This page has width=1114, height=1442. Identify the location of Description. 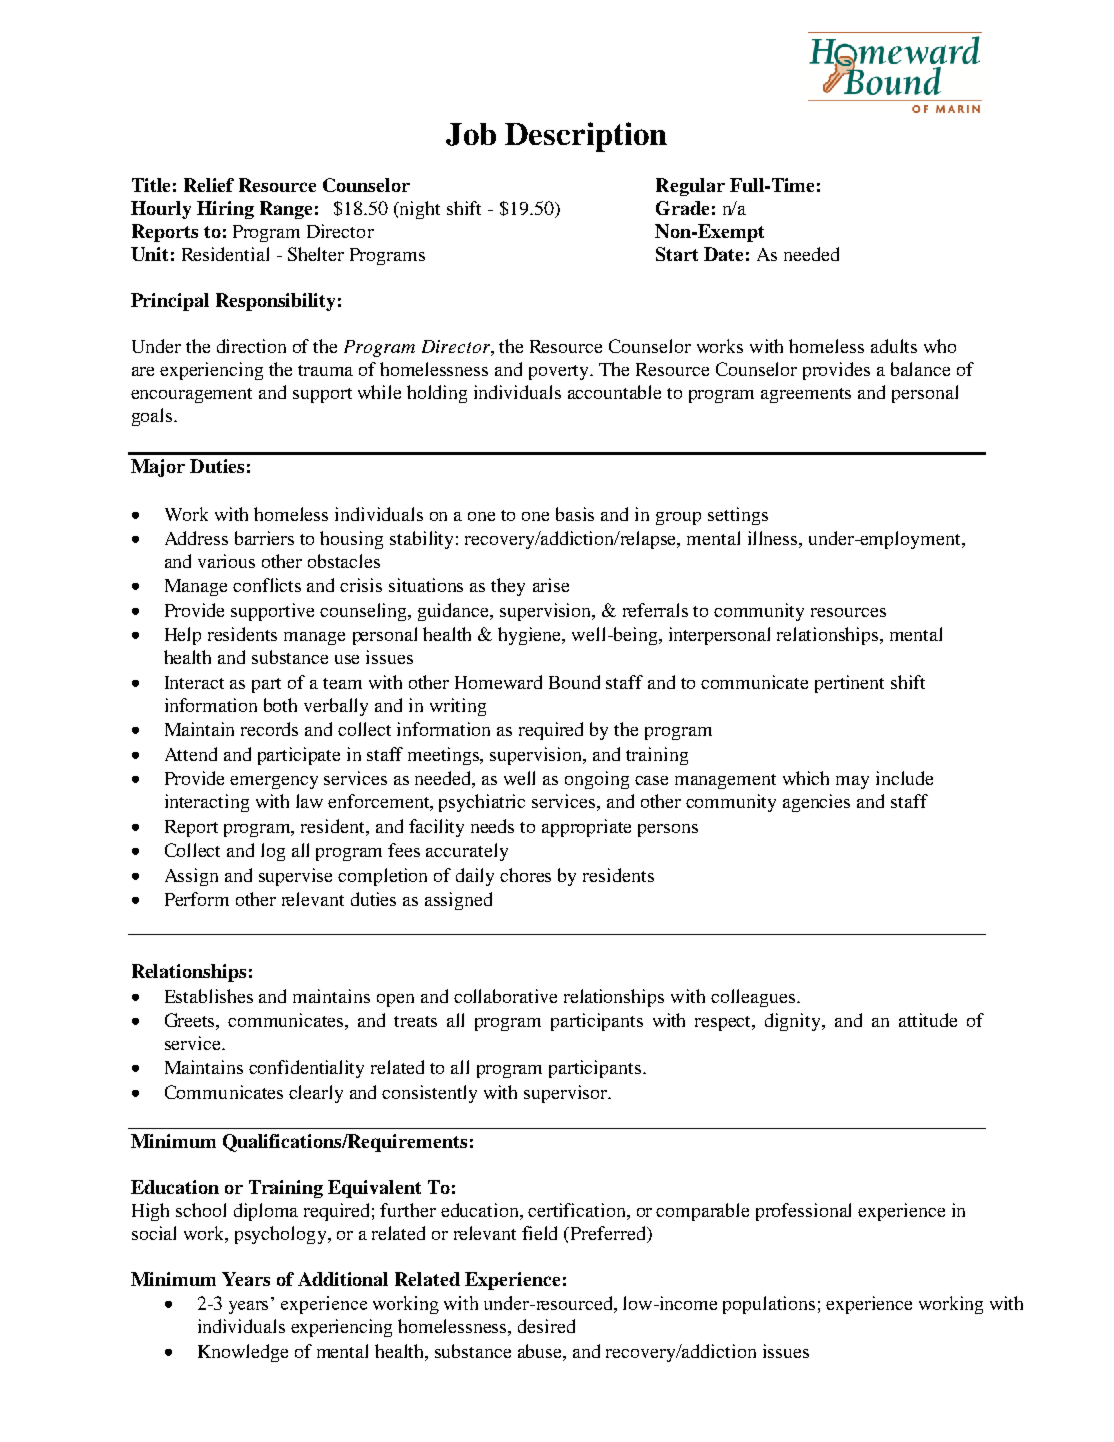
(586, 137).
